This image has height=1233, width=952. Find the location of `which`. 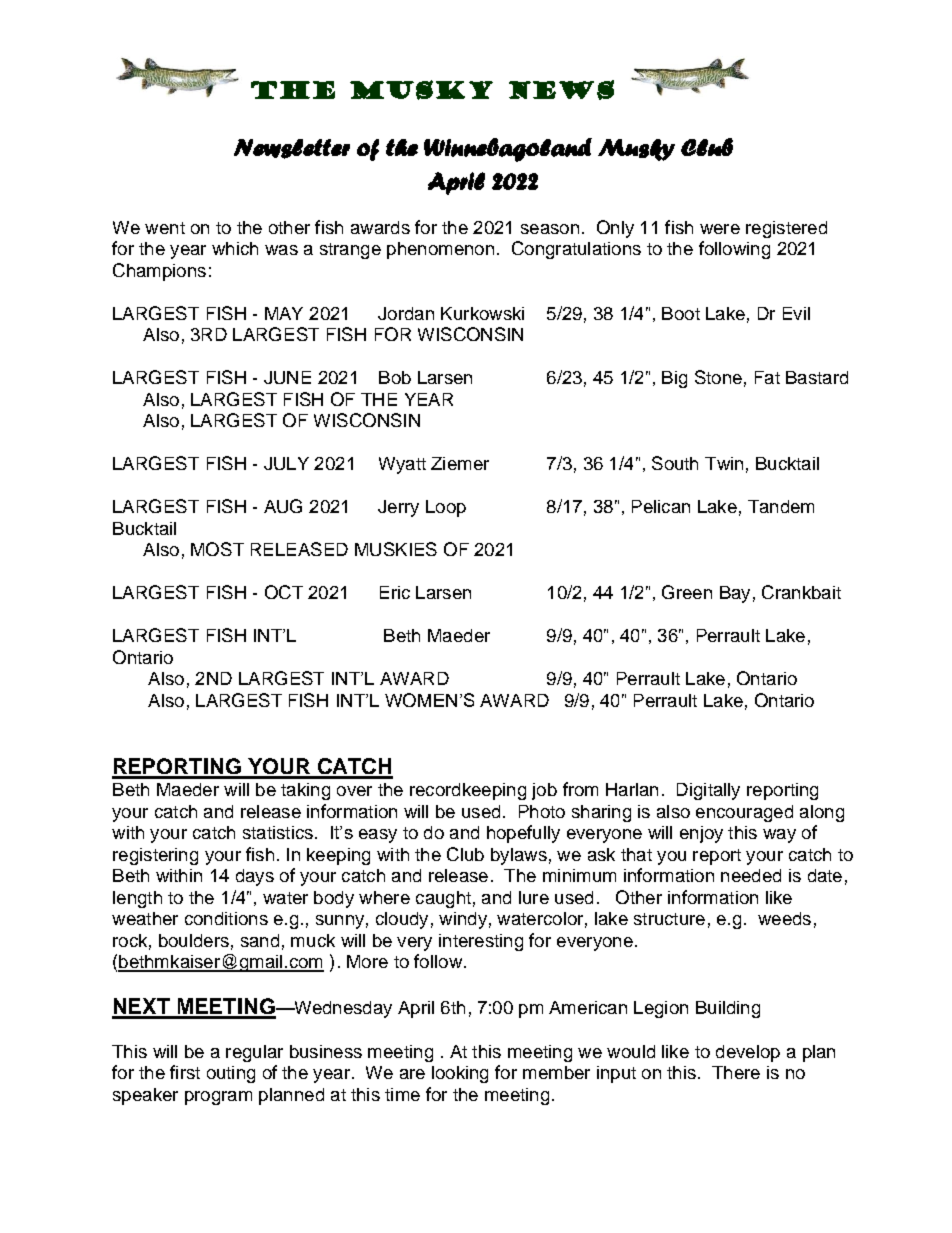

which is located at coordinates (235, 248).
